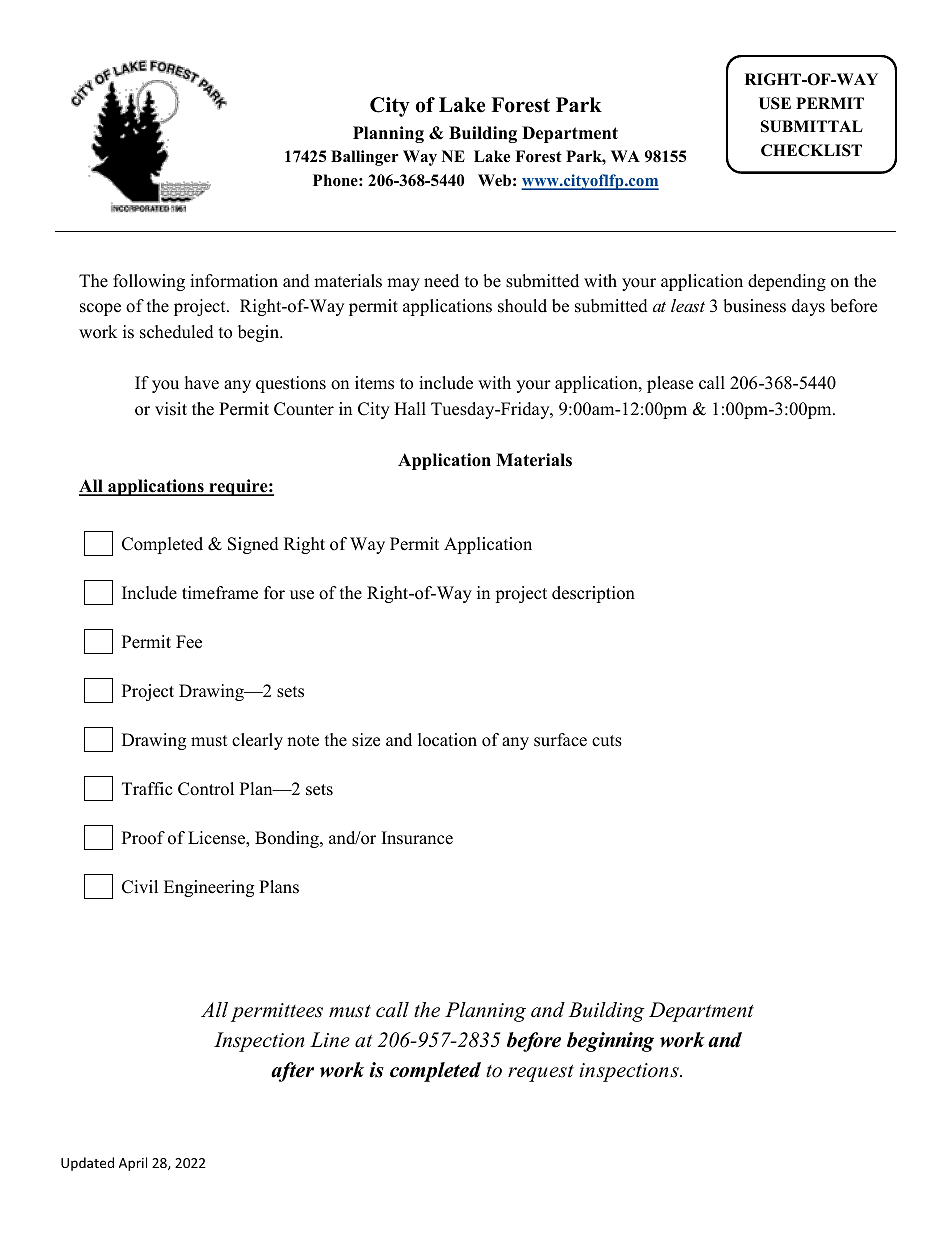 This image has width=952, height=1233. Describe the element at coordinates (133, 1164) in the image. I see `April` at that location.
